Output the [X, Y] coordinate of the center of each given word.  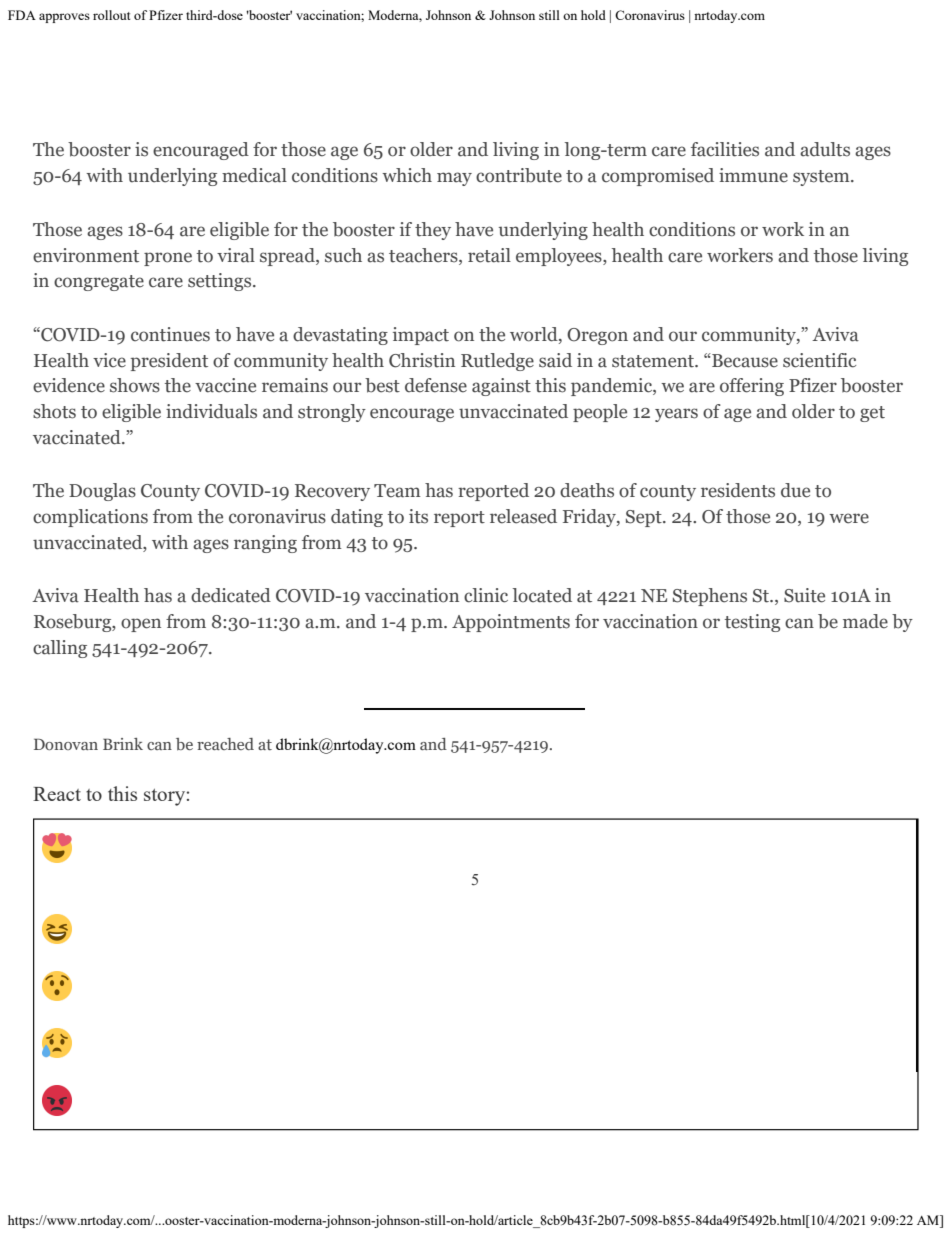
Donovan [66, 744]
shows [135, 385]
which [407, 175]
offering [752, 387]
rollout [111, 15]
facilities [725, 149]
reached [225, 744]
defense [436, 385]
